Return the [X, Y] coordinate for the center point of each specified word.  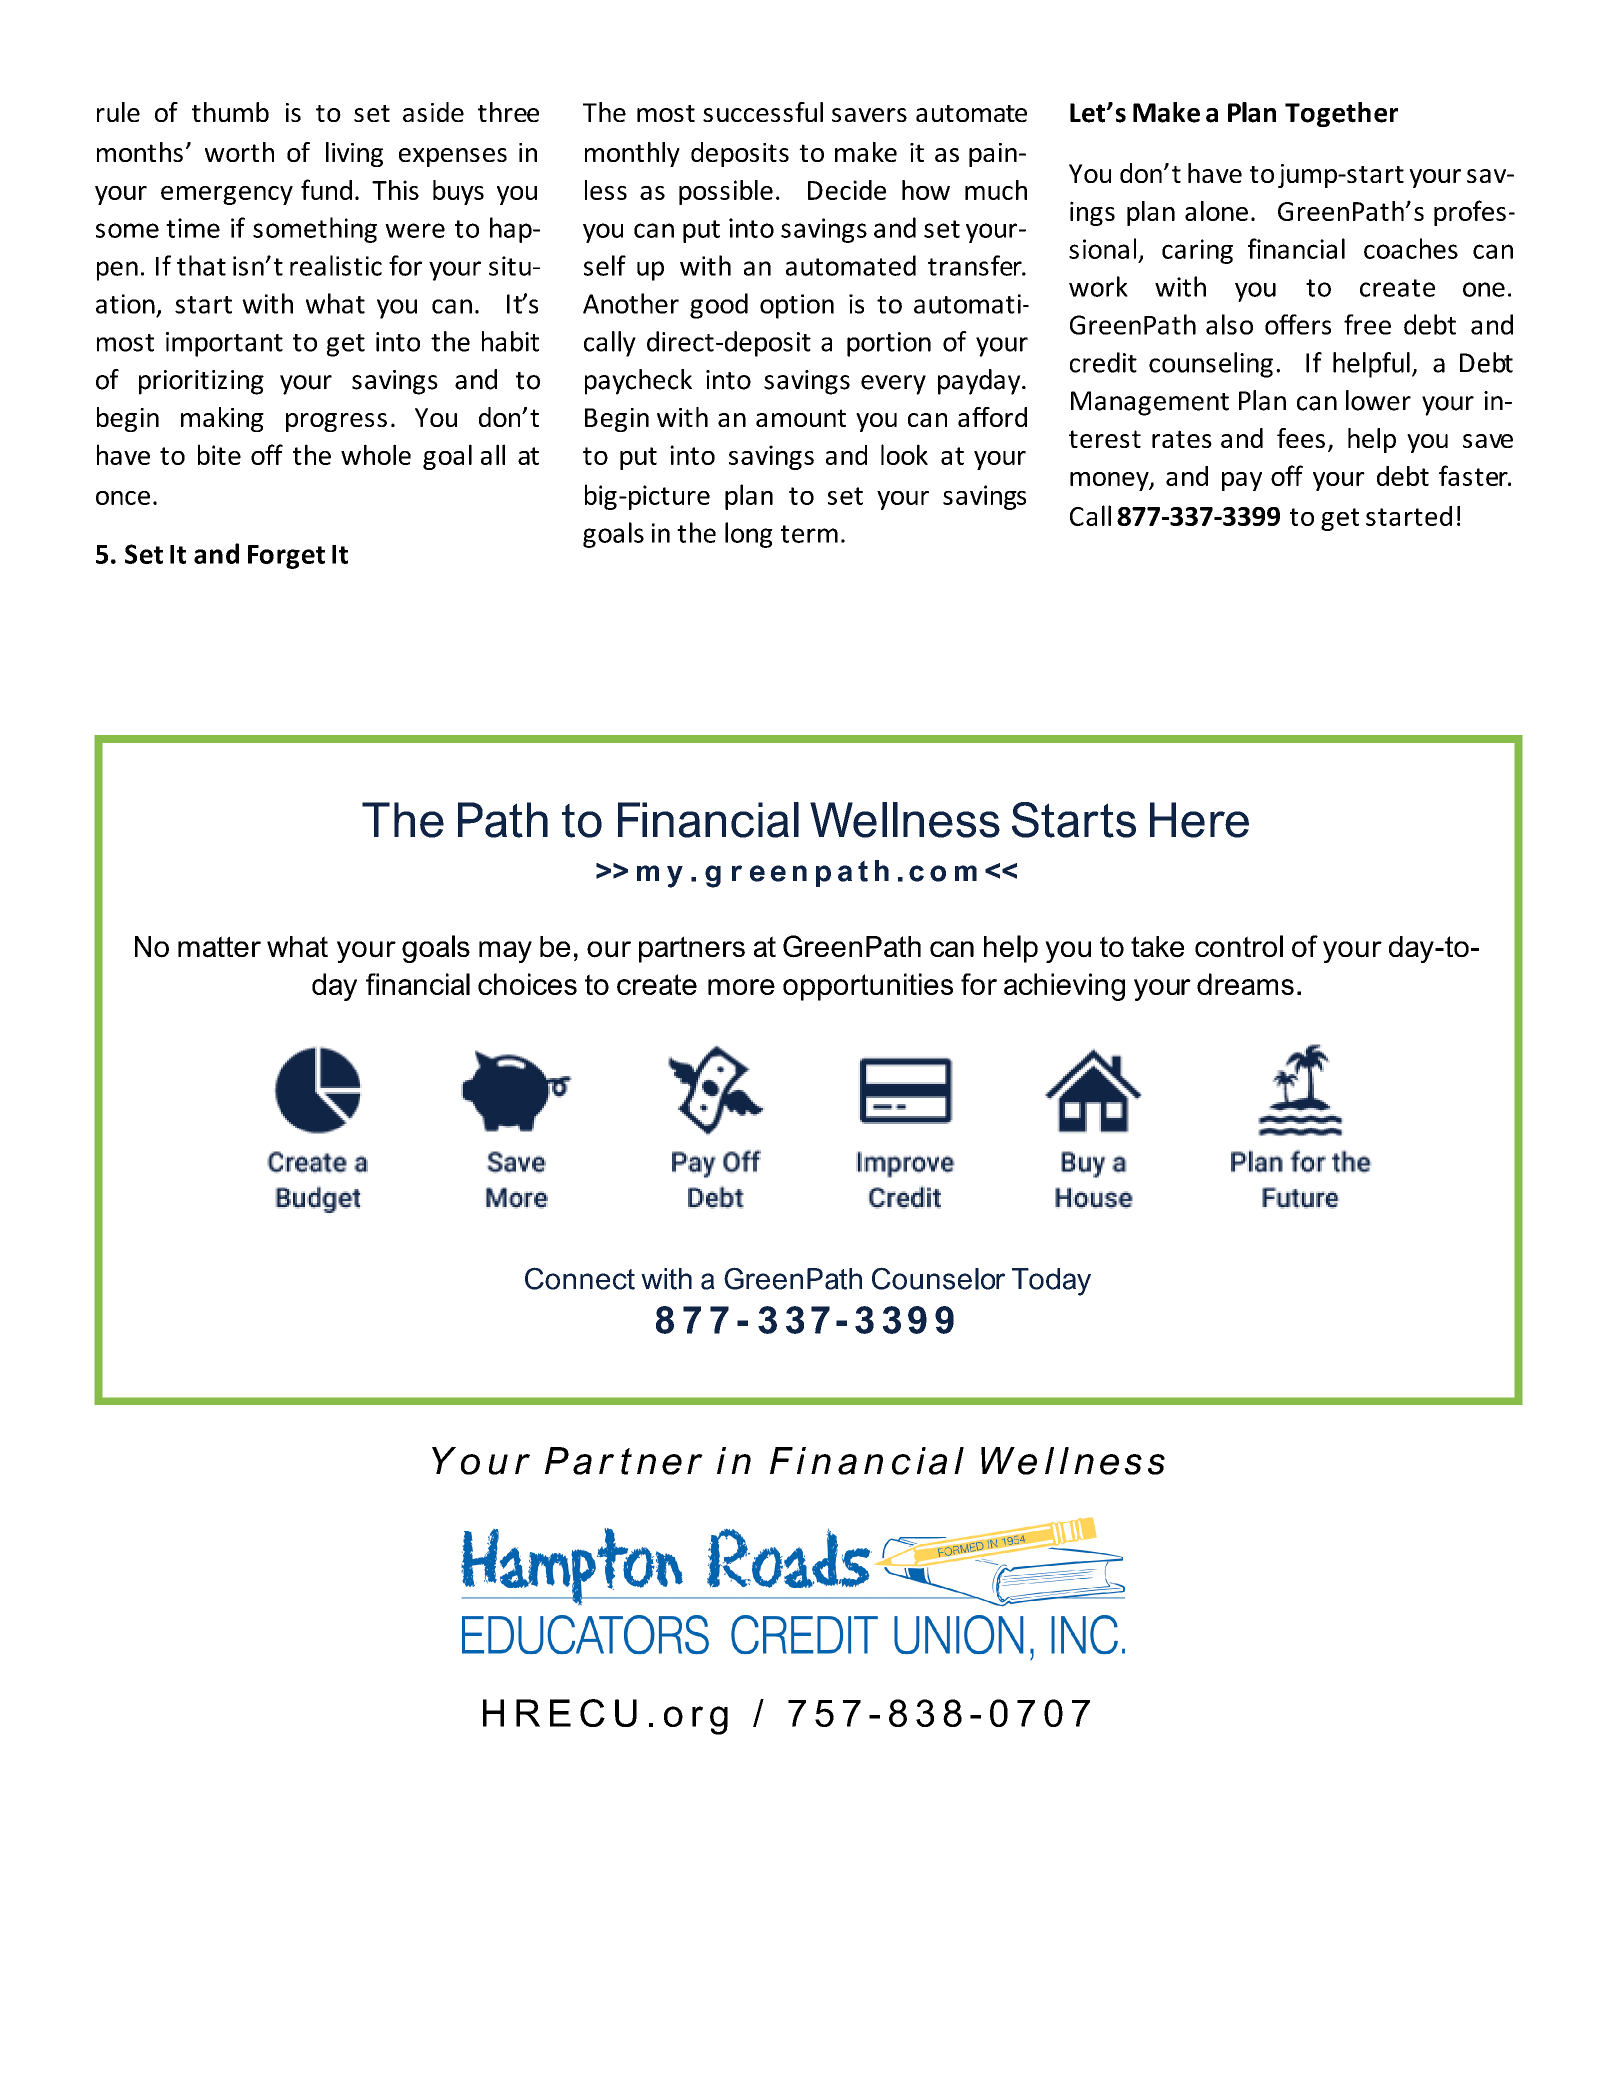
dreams [1245, 984]
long [749, 535]
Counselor [938, 1278]
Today [1051, 1282]
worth [239, 152]
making [222, 419]
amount [801, 418]
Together [1341, 114]
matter [219, 947]
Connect [580, 1278]
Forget [286, 557]
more [741, 987]
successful [763, 112]
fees [1301, 438]
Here [1199, 820]
